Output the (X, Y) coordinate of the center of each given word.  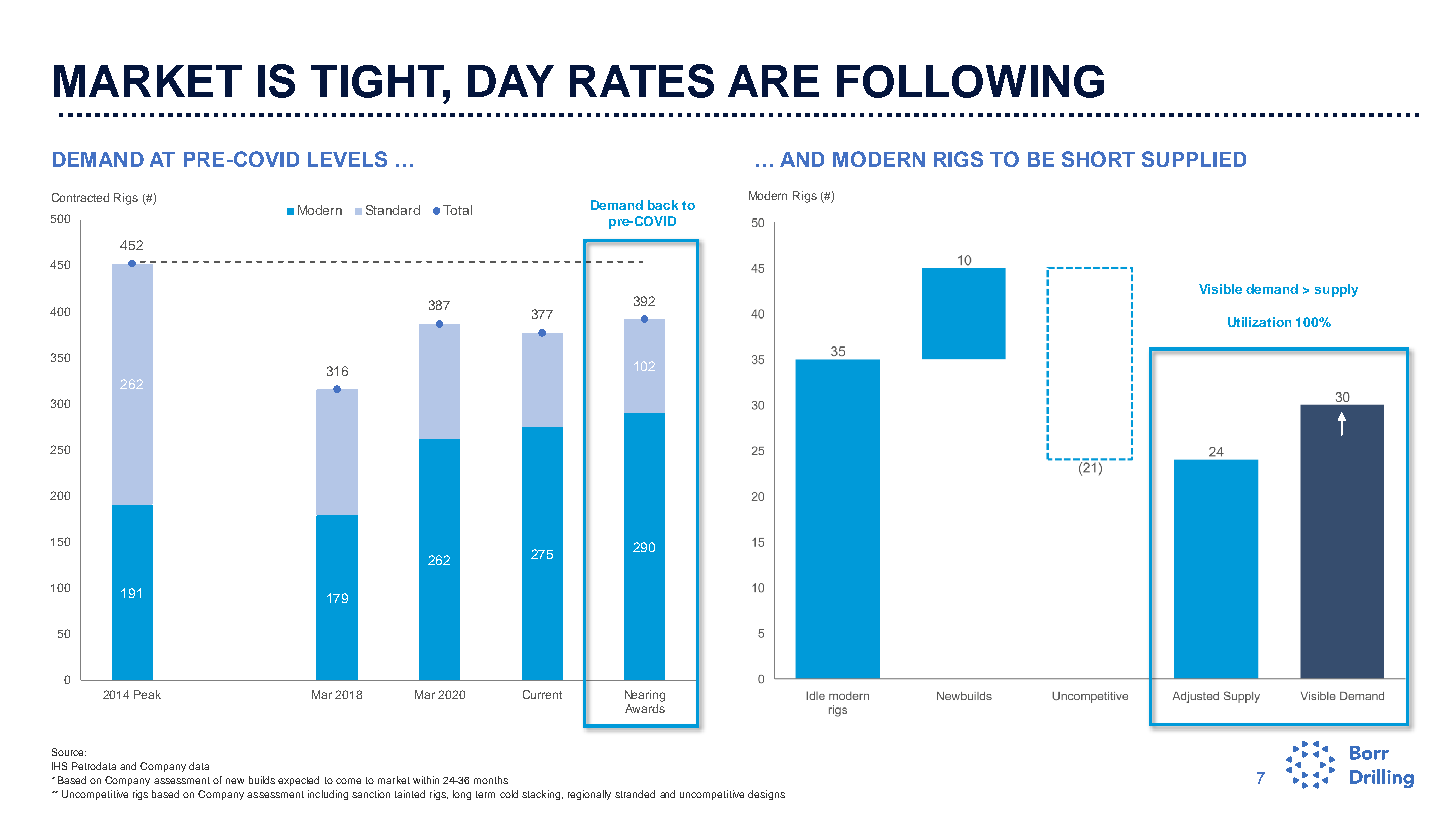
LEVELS (347, 159)
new (235, 781)
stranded (635, 794)
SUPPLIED (1194, 159)
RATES (642, 81)
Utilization (1259, 322)
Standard (393, 210)
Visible (1220, 289)
